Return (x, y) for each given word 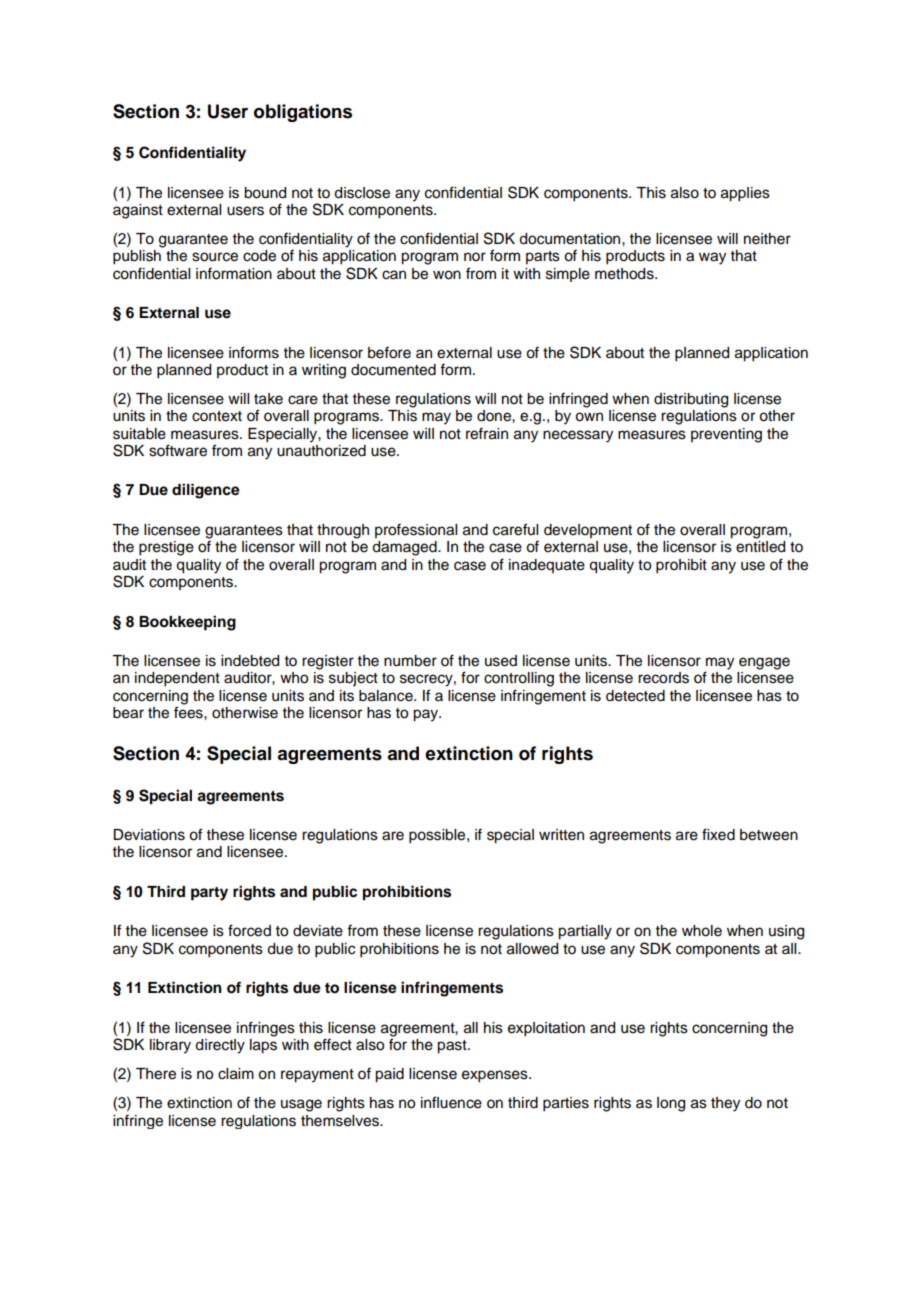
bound (265, 193)
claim (236, 1074)
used (501, 661)
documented (393, 370)
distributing (691, 400)
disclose (362, 193)
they (725, 1104)
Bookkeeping (187, 623)
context (217, 416)
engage (764, 663)
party (209, 894)
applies (745, 194)
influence (451, 1102)
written (561, 835)
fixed (718, 834)
